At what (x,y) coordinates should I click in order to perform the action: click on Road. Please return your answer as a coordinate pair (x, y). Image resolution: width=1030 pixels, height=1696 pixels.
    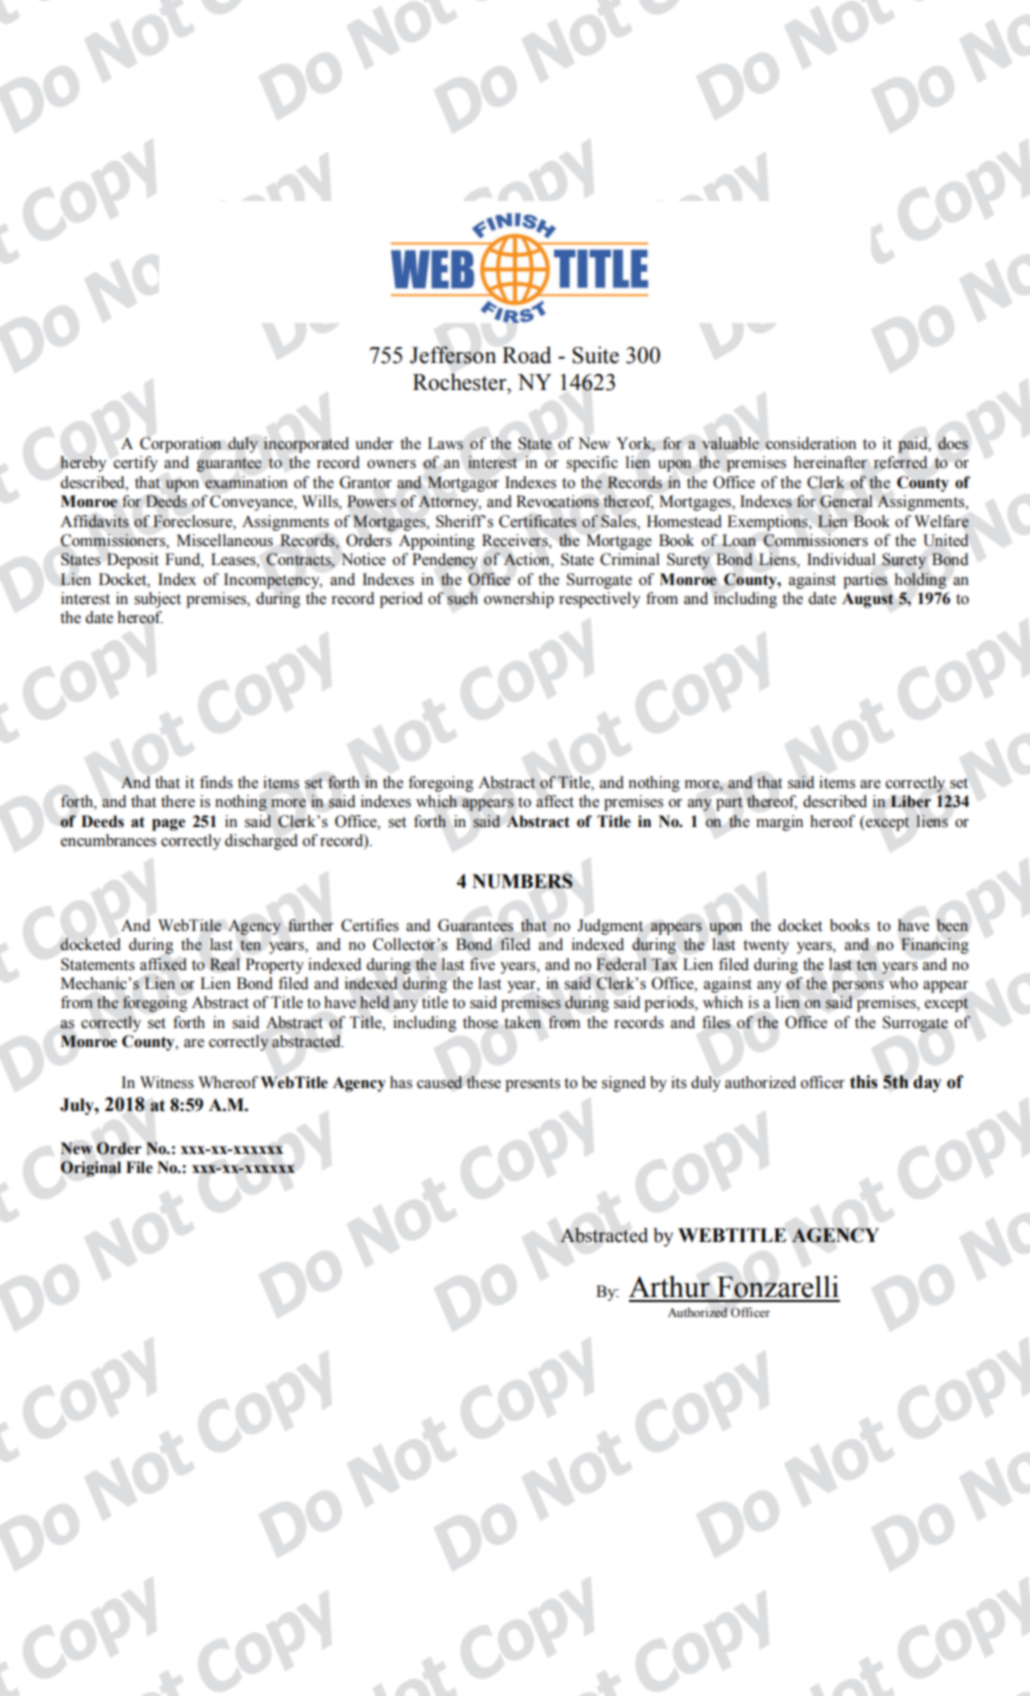
    Looking at the image, I should click on (526, 355).
